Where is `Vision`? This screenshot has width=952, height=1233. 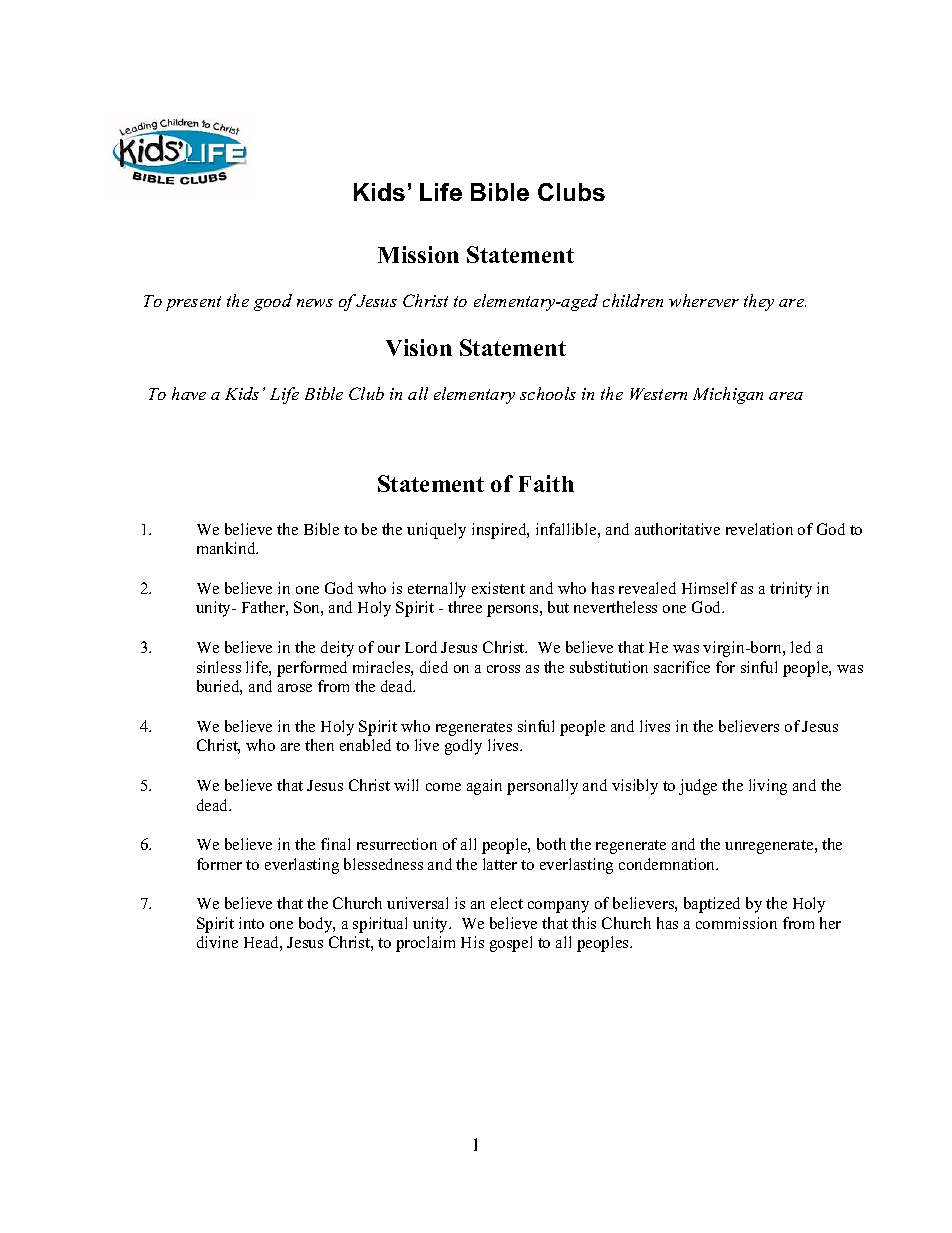
Vision is located at coordinates (419, 347).
